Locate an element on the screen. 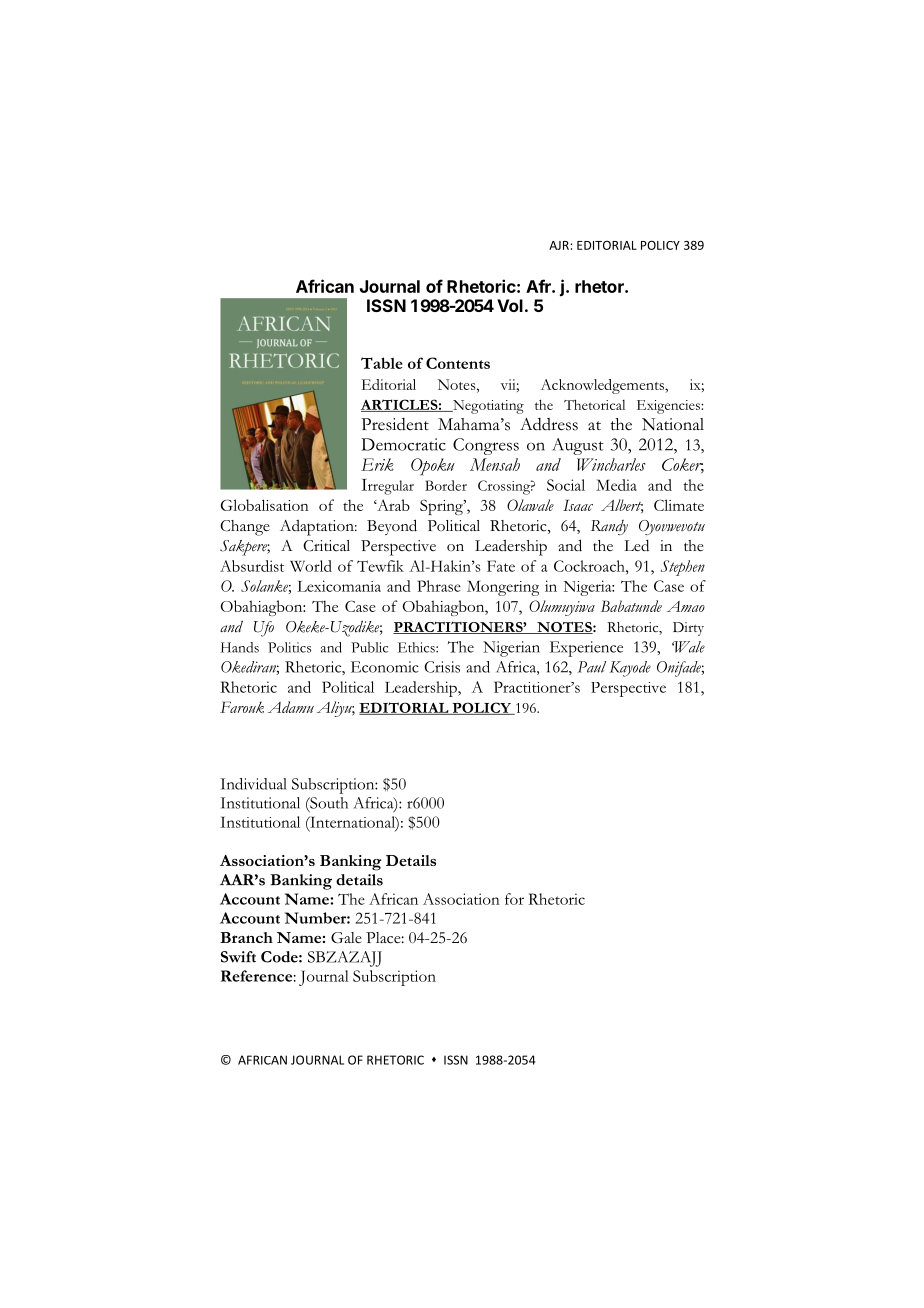 The width and height of the screenshot is (924, 1308). Contents is located at coordinates (458, 363).
